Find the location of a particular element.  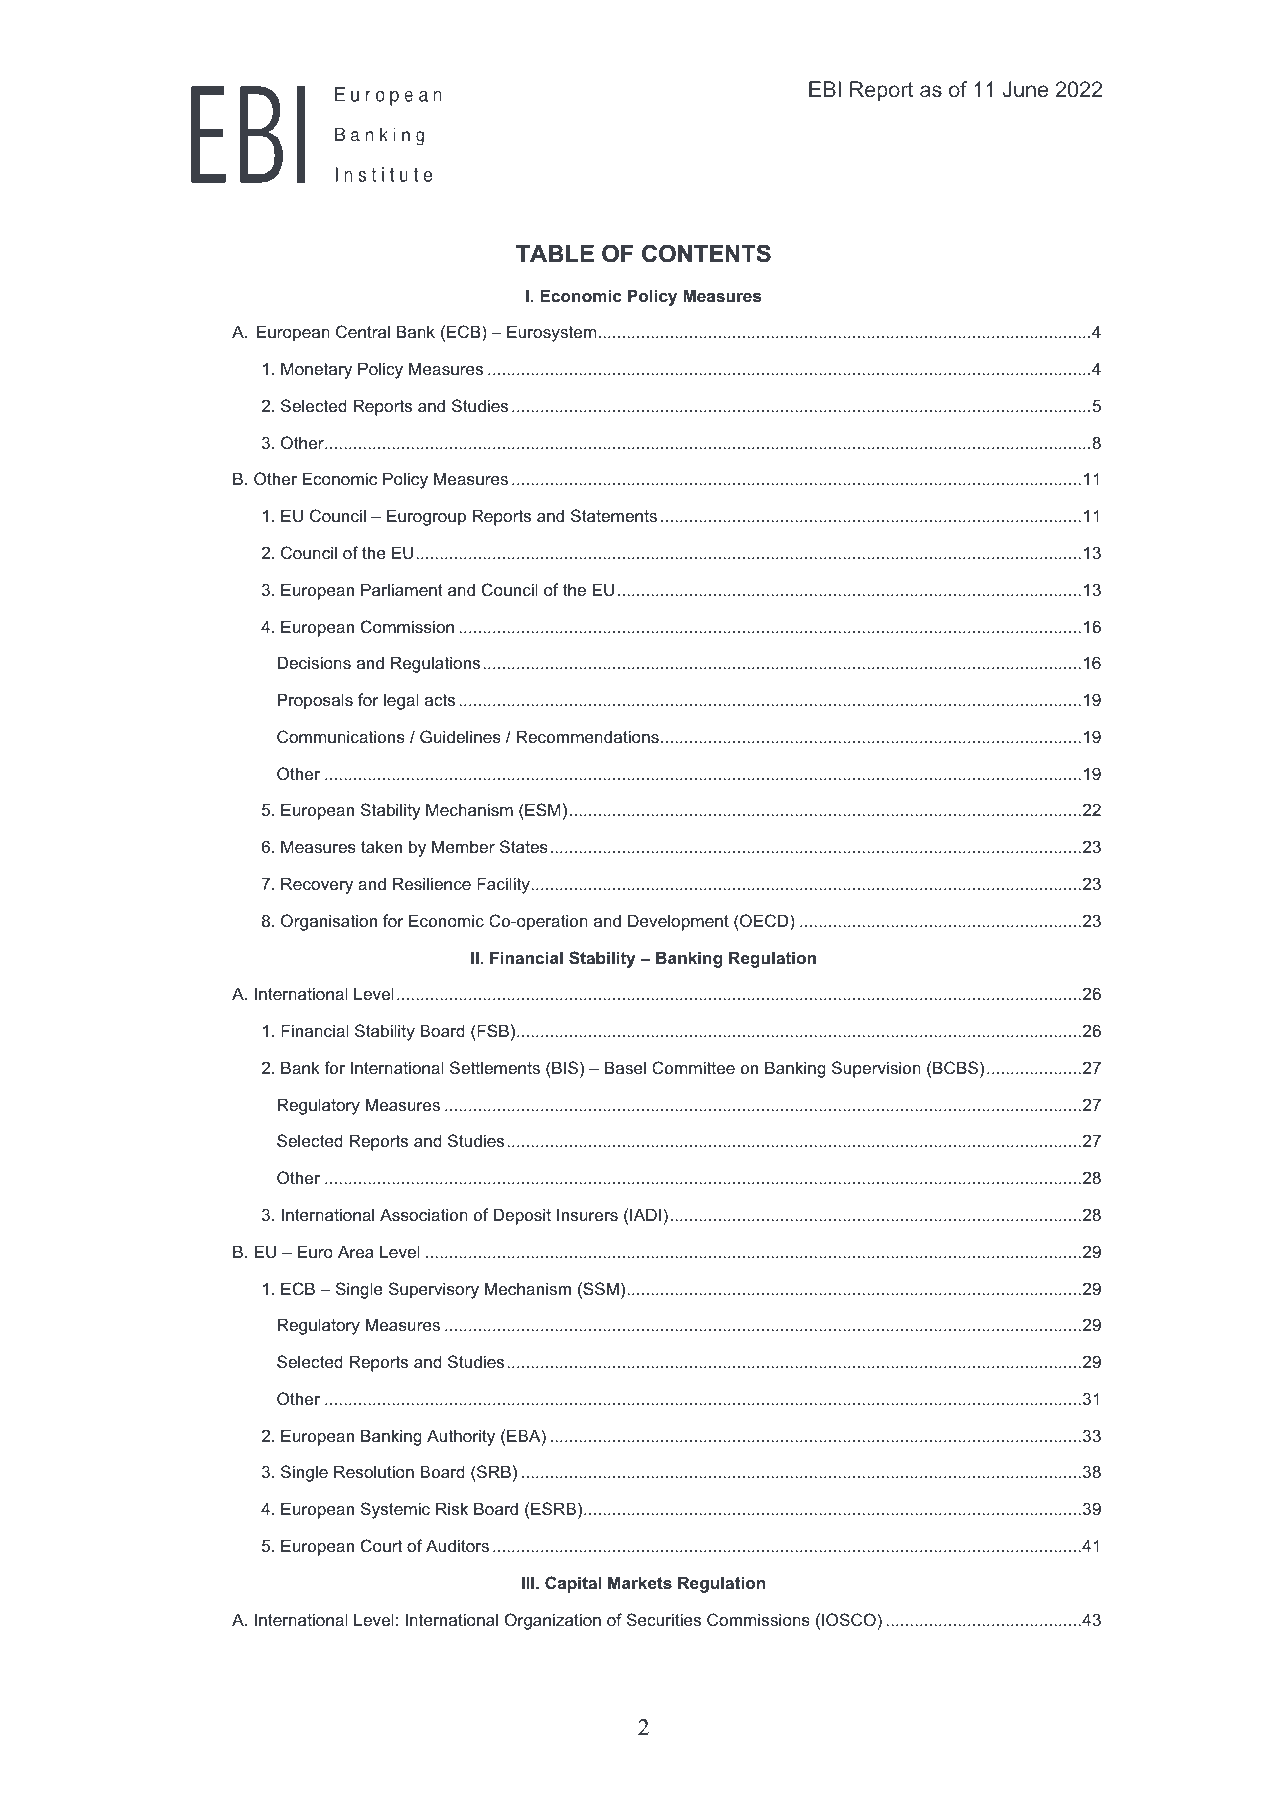

taken is located at coordinates (381, 846).
